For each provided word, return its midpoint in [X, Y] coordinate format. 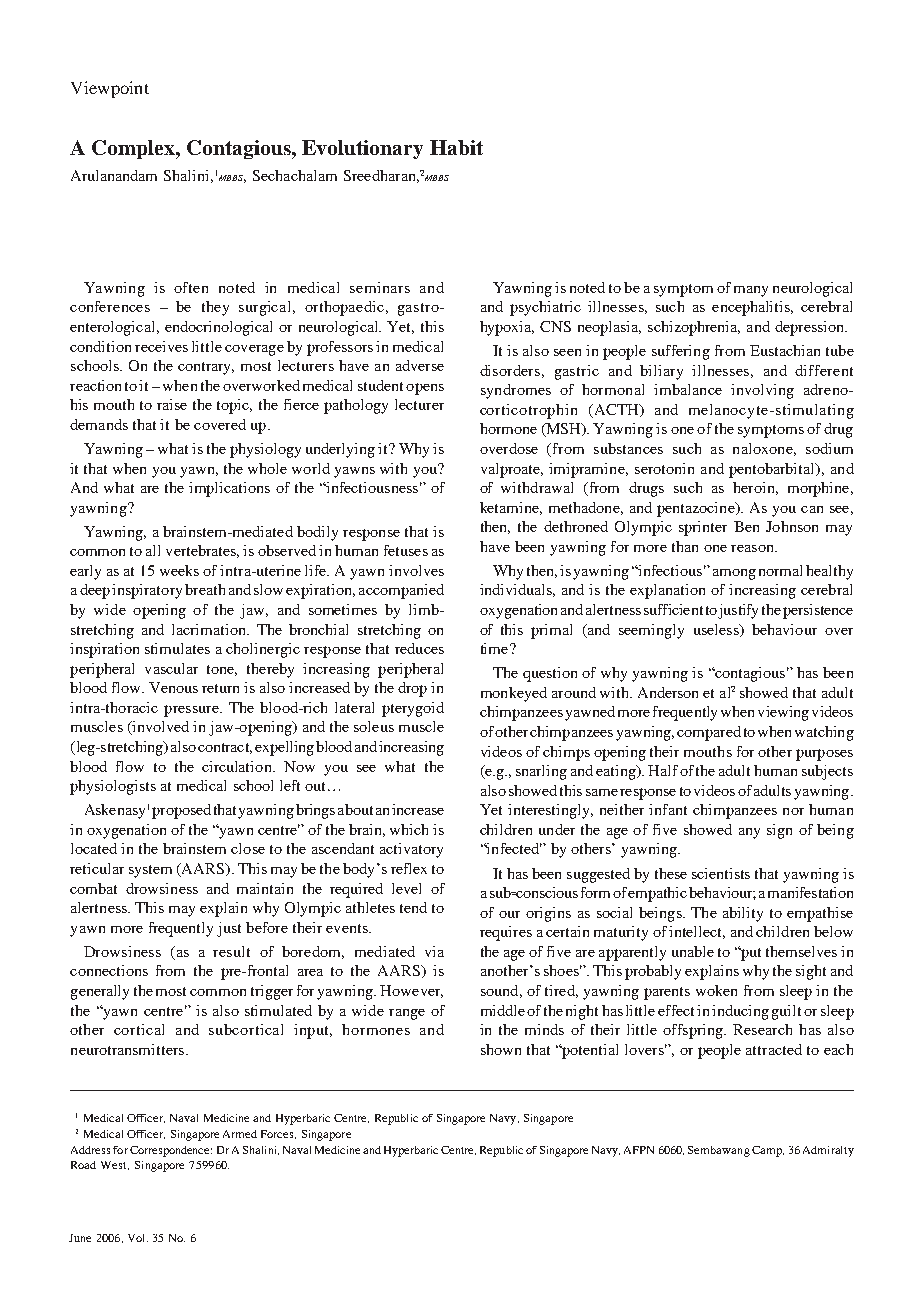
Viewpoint [110, 89]
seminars [380, 287]
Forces [278, 1134]
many [751, 291]
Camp [768, 1151]
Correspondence [171, 1151]
